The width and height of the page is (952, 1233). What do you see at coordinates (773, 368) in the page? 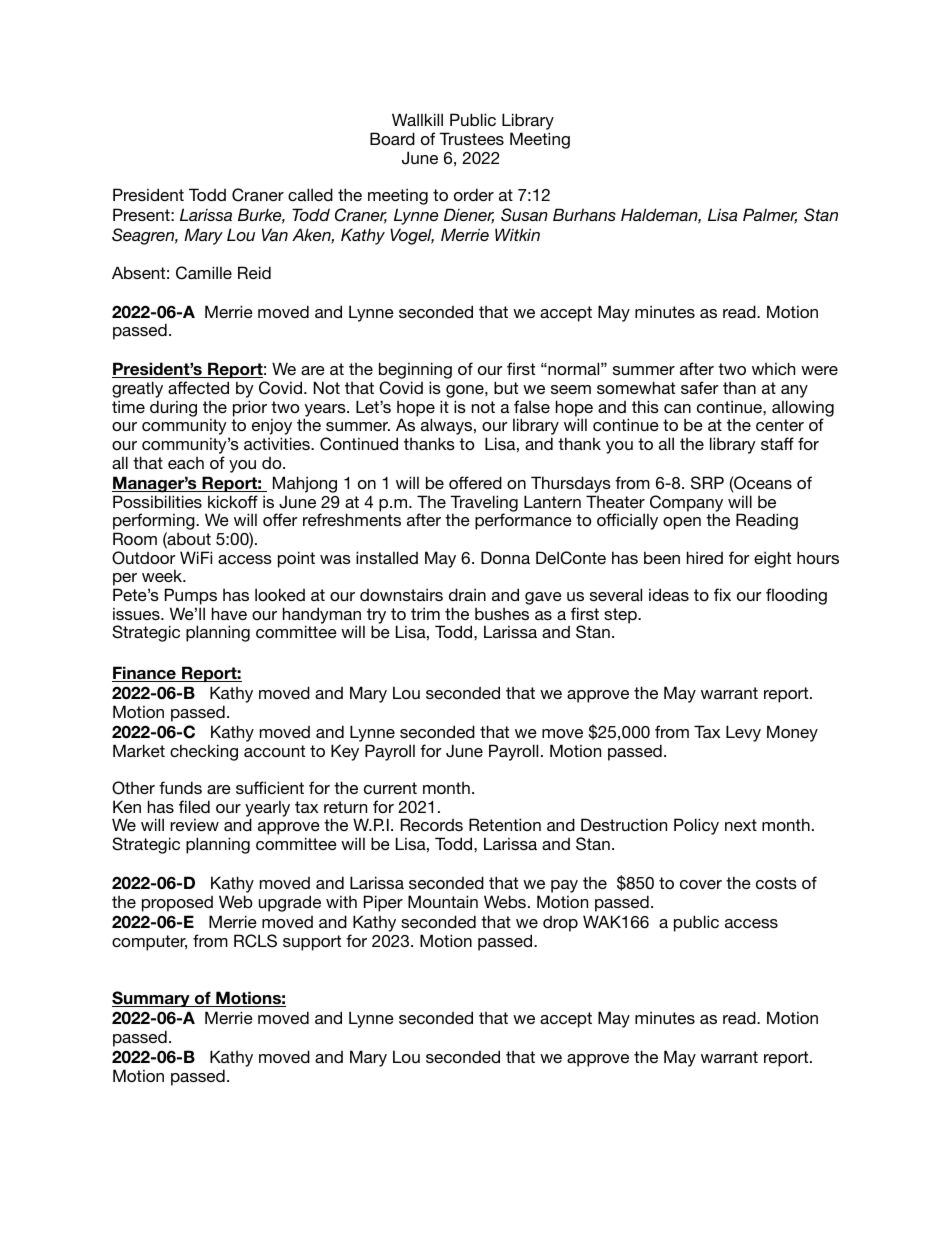
I see `which` at bounding box center [773, 368].
